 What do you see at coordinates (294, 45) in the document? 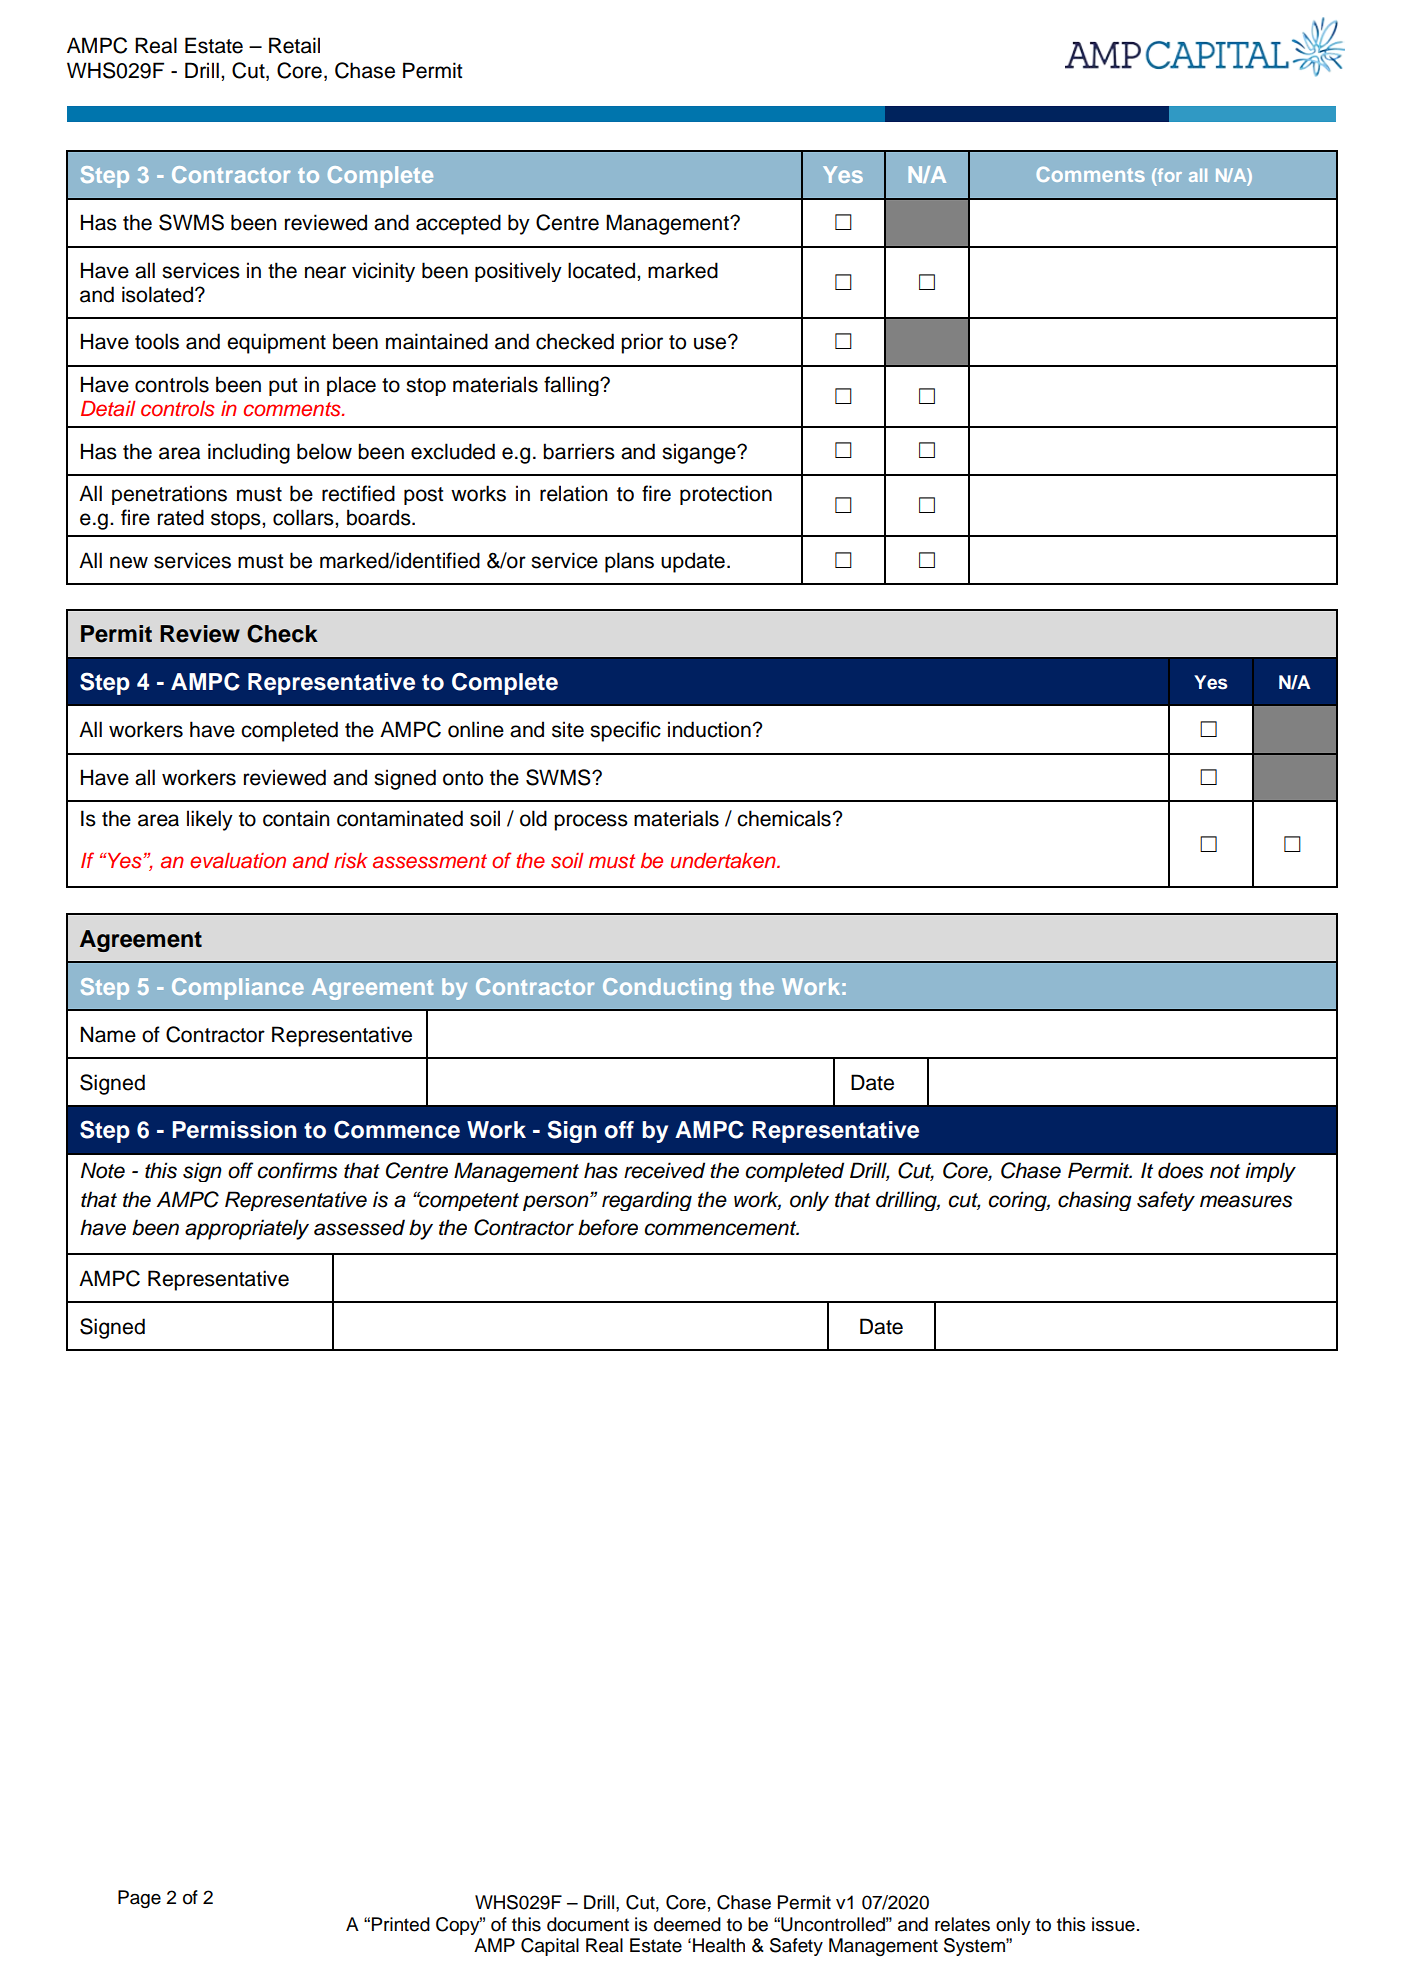
I see `Retail` at bounding box center [294, 45].
